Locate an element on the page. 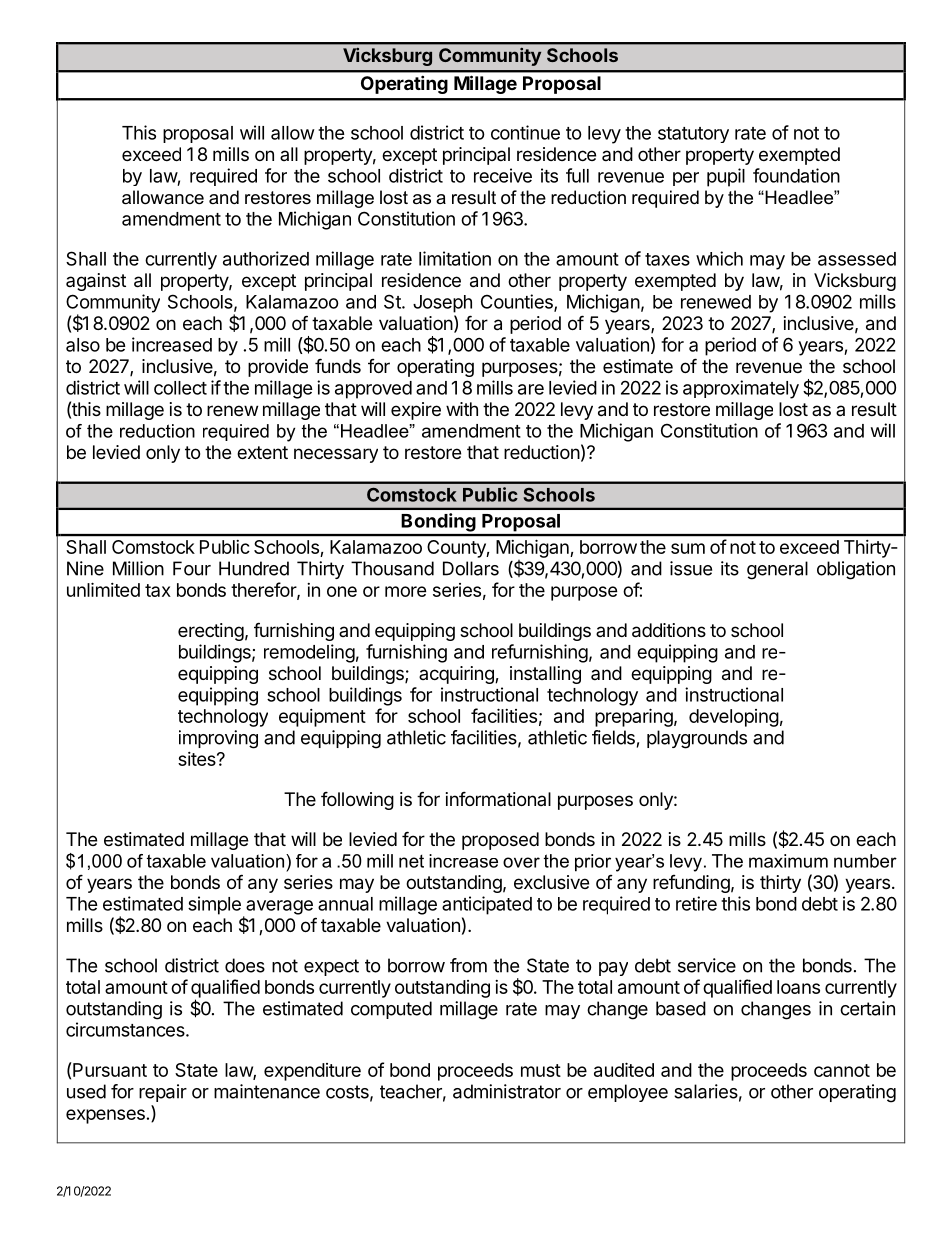 This image has height=1233, width=952. cannot is located at coordinates (842, 1070).
